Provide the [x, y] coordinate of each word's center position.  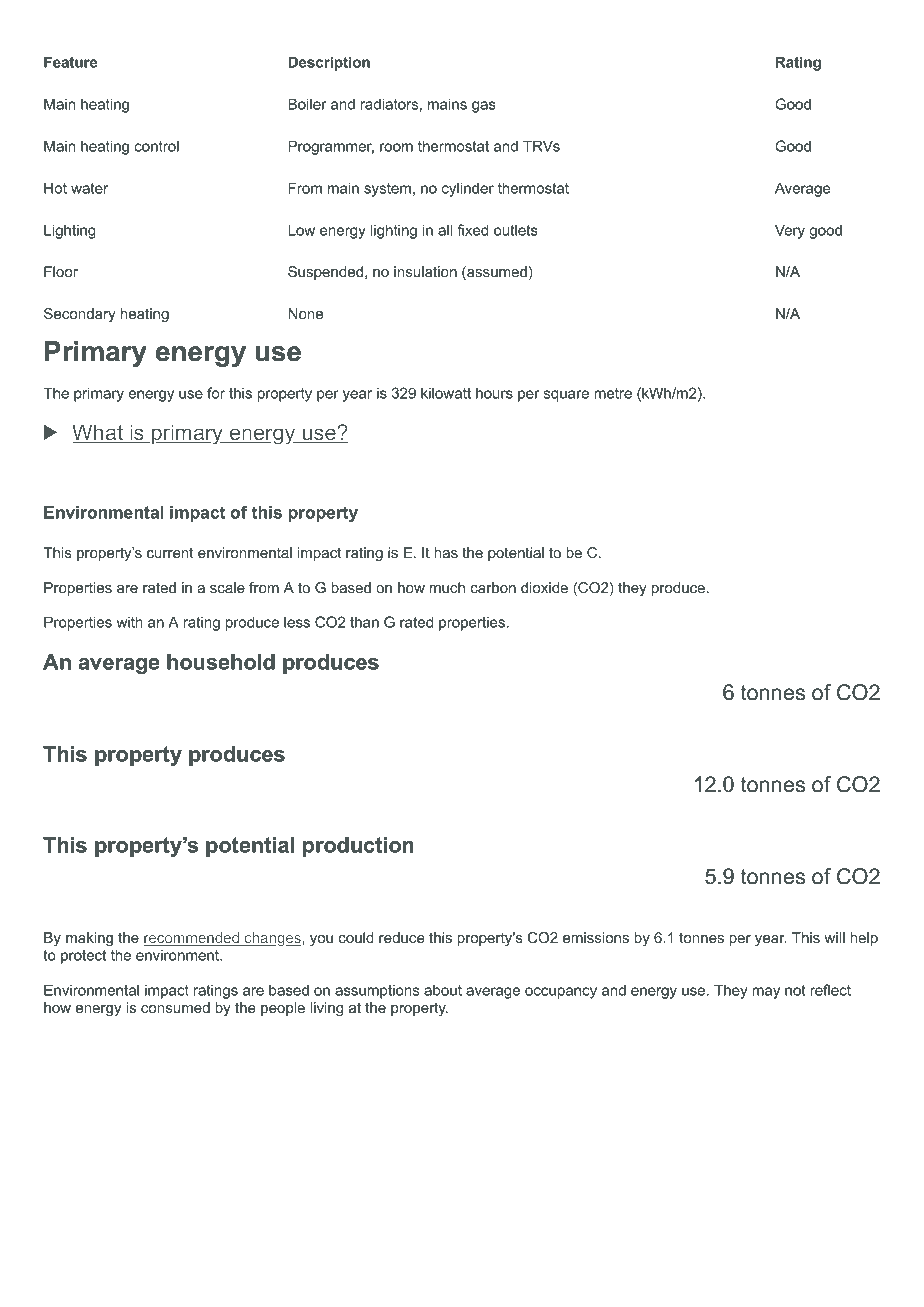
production [358, 847]
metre [613, 393]
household [221, 662]
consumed [175, 1007]
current [170, 552]
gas [484, 107]
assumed [496, 273]
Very [790, 231]
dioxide [544, 587]
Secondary [80, 315]
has [446, 552]
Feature [71, 62]
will [834, 937]
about [443, 990]
